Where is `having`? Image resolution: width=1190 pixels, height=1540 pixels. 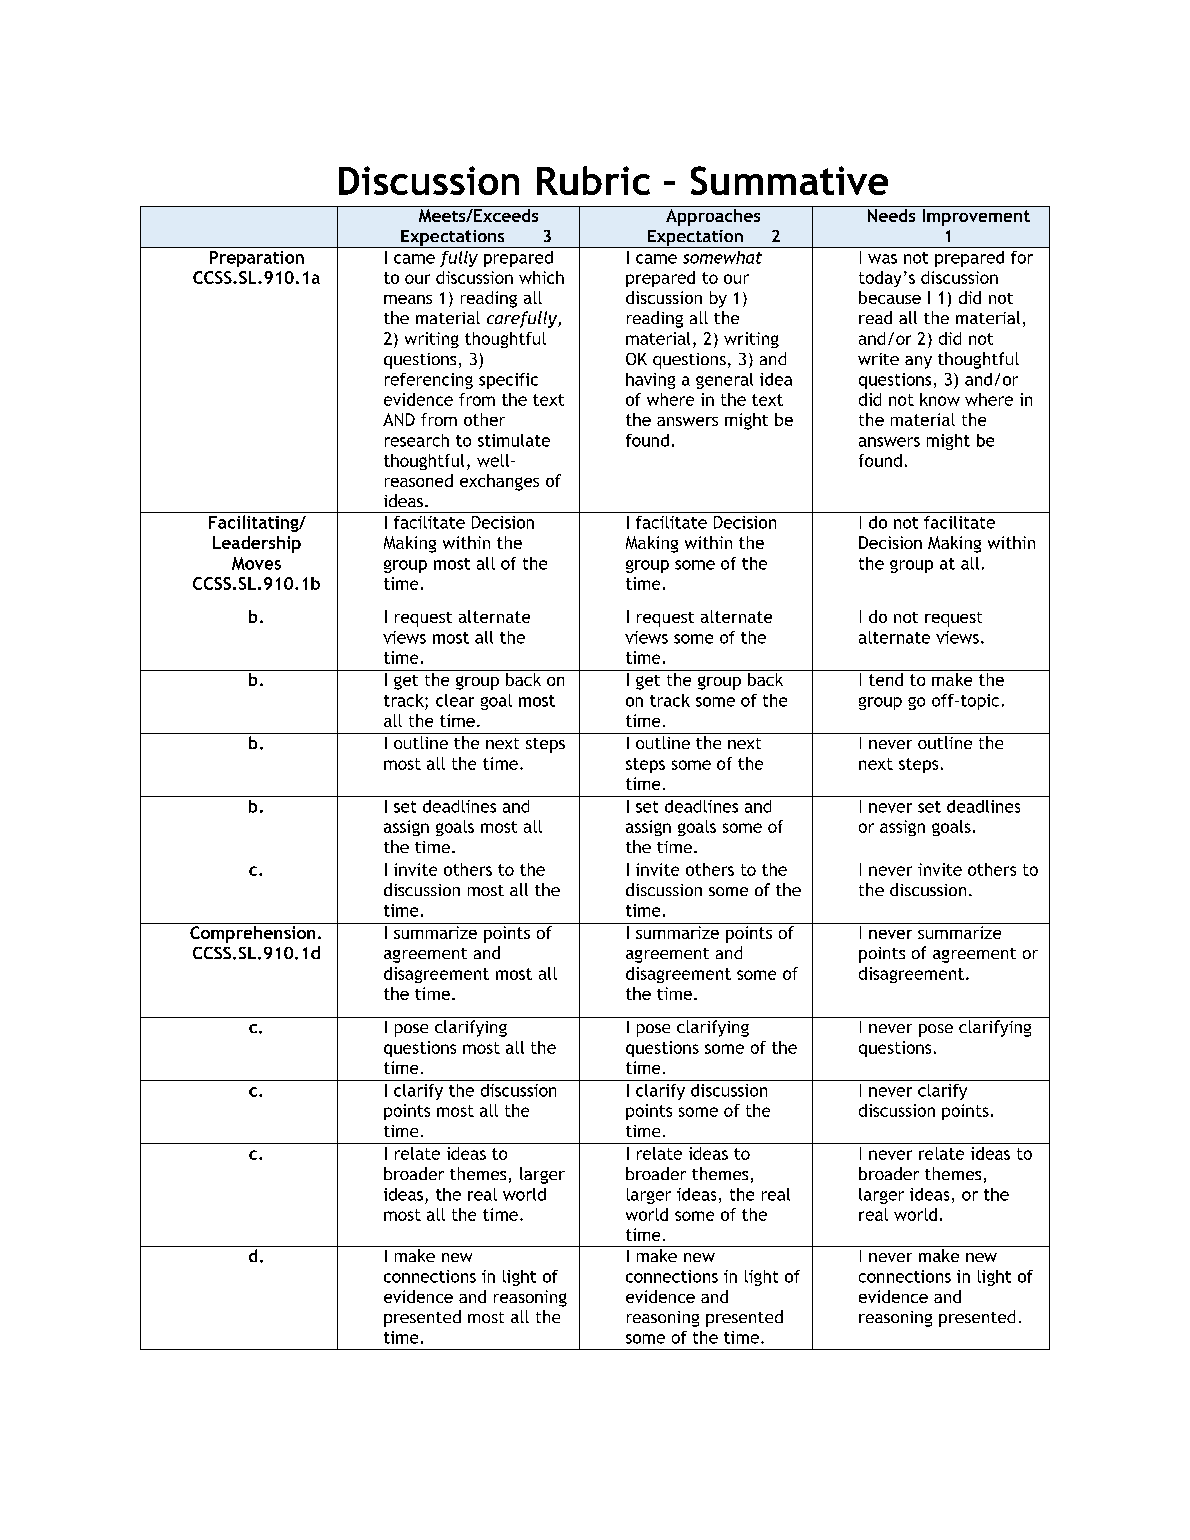 having is located at coordinates (650, 381).
